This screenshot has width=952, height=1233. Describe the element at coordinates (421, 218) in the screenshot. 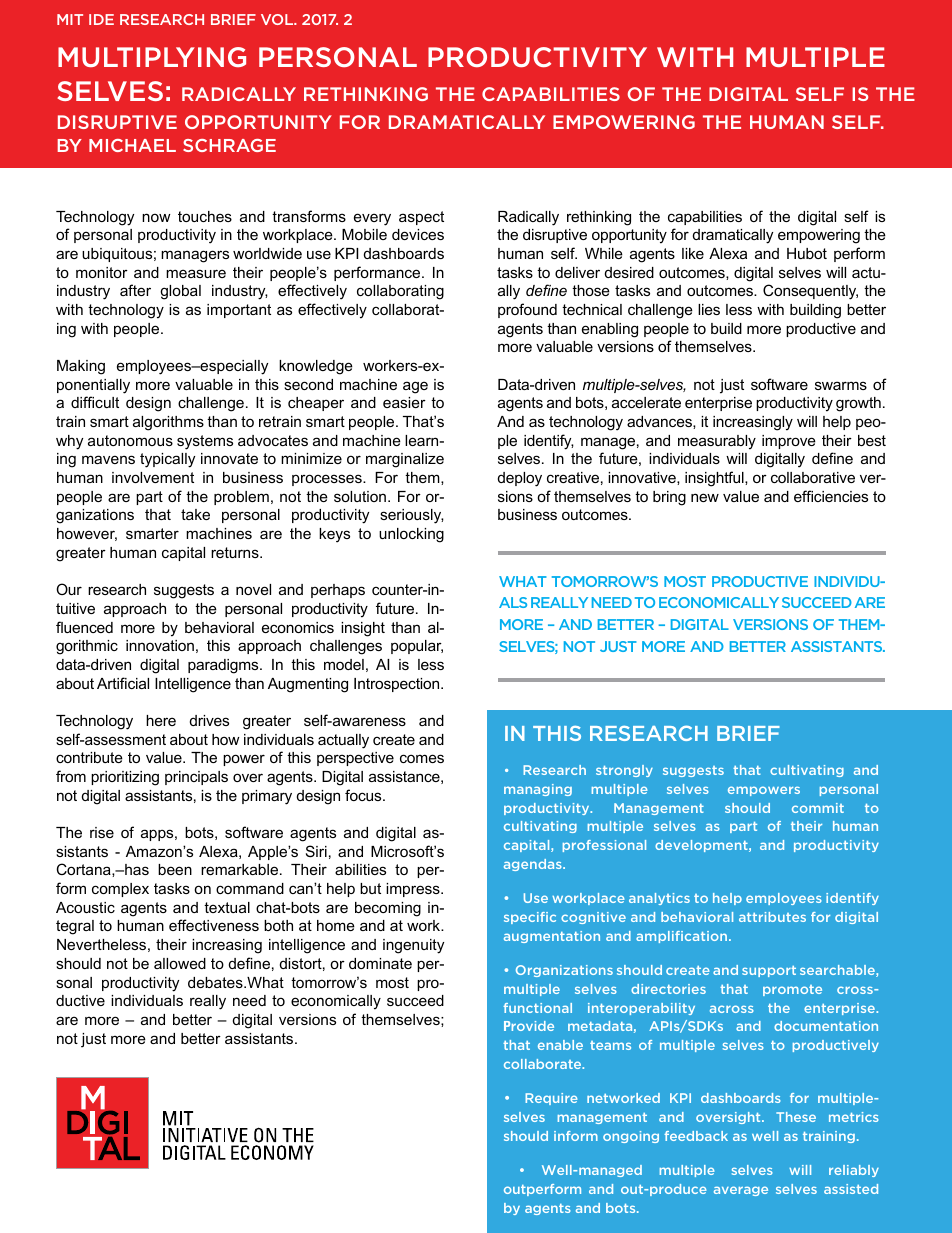

I see `aspect` at that location.
